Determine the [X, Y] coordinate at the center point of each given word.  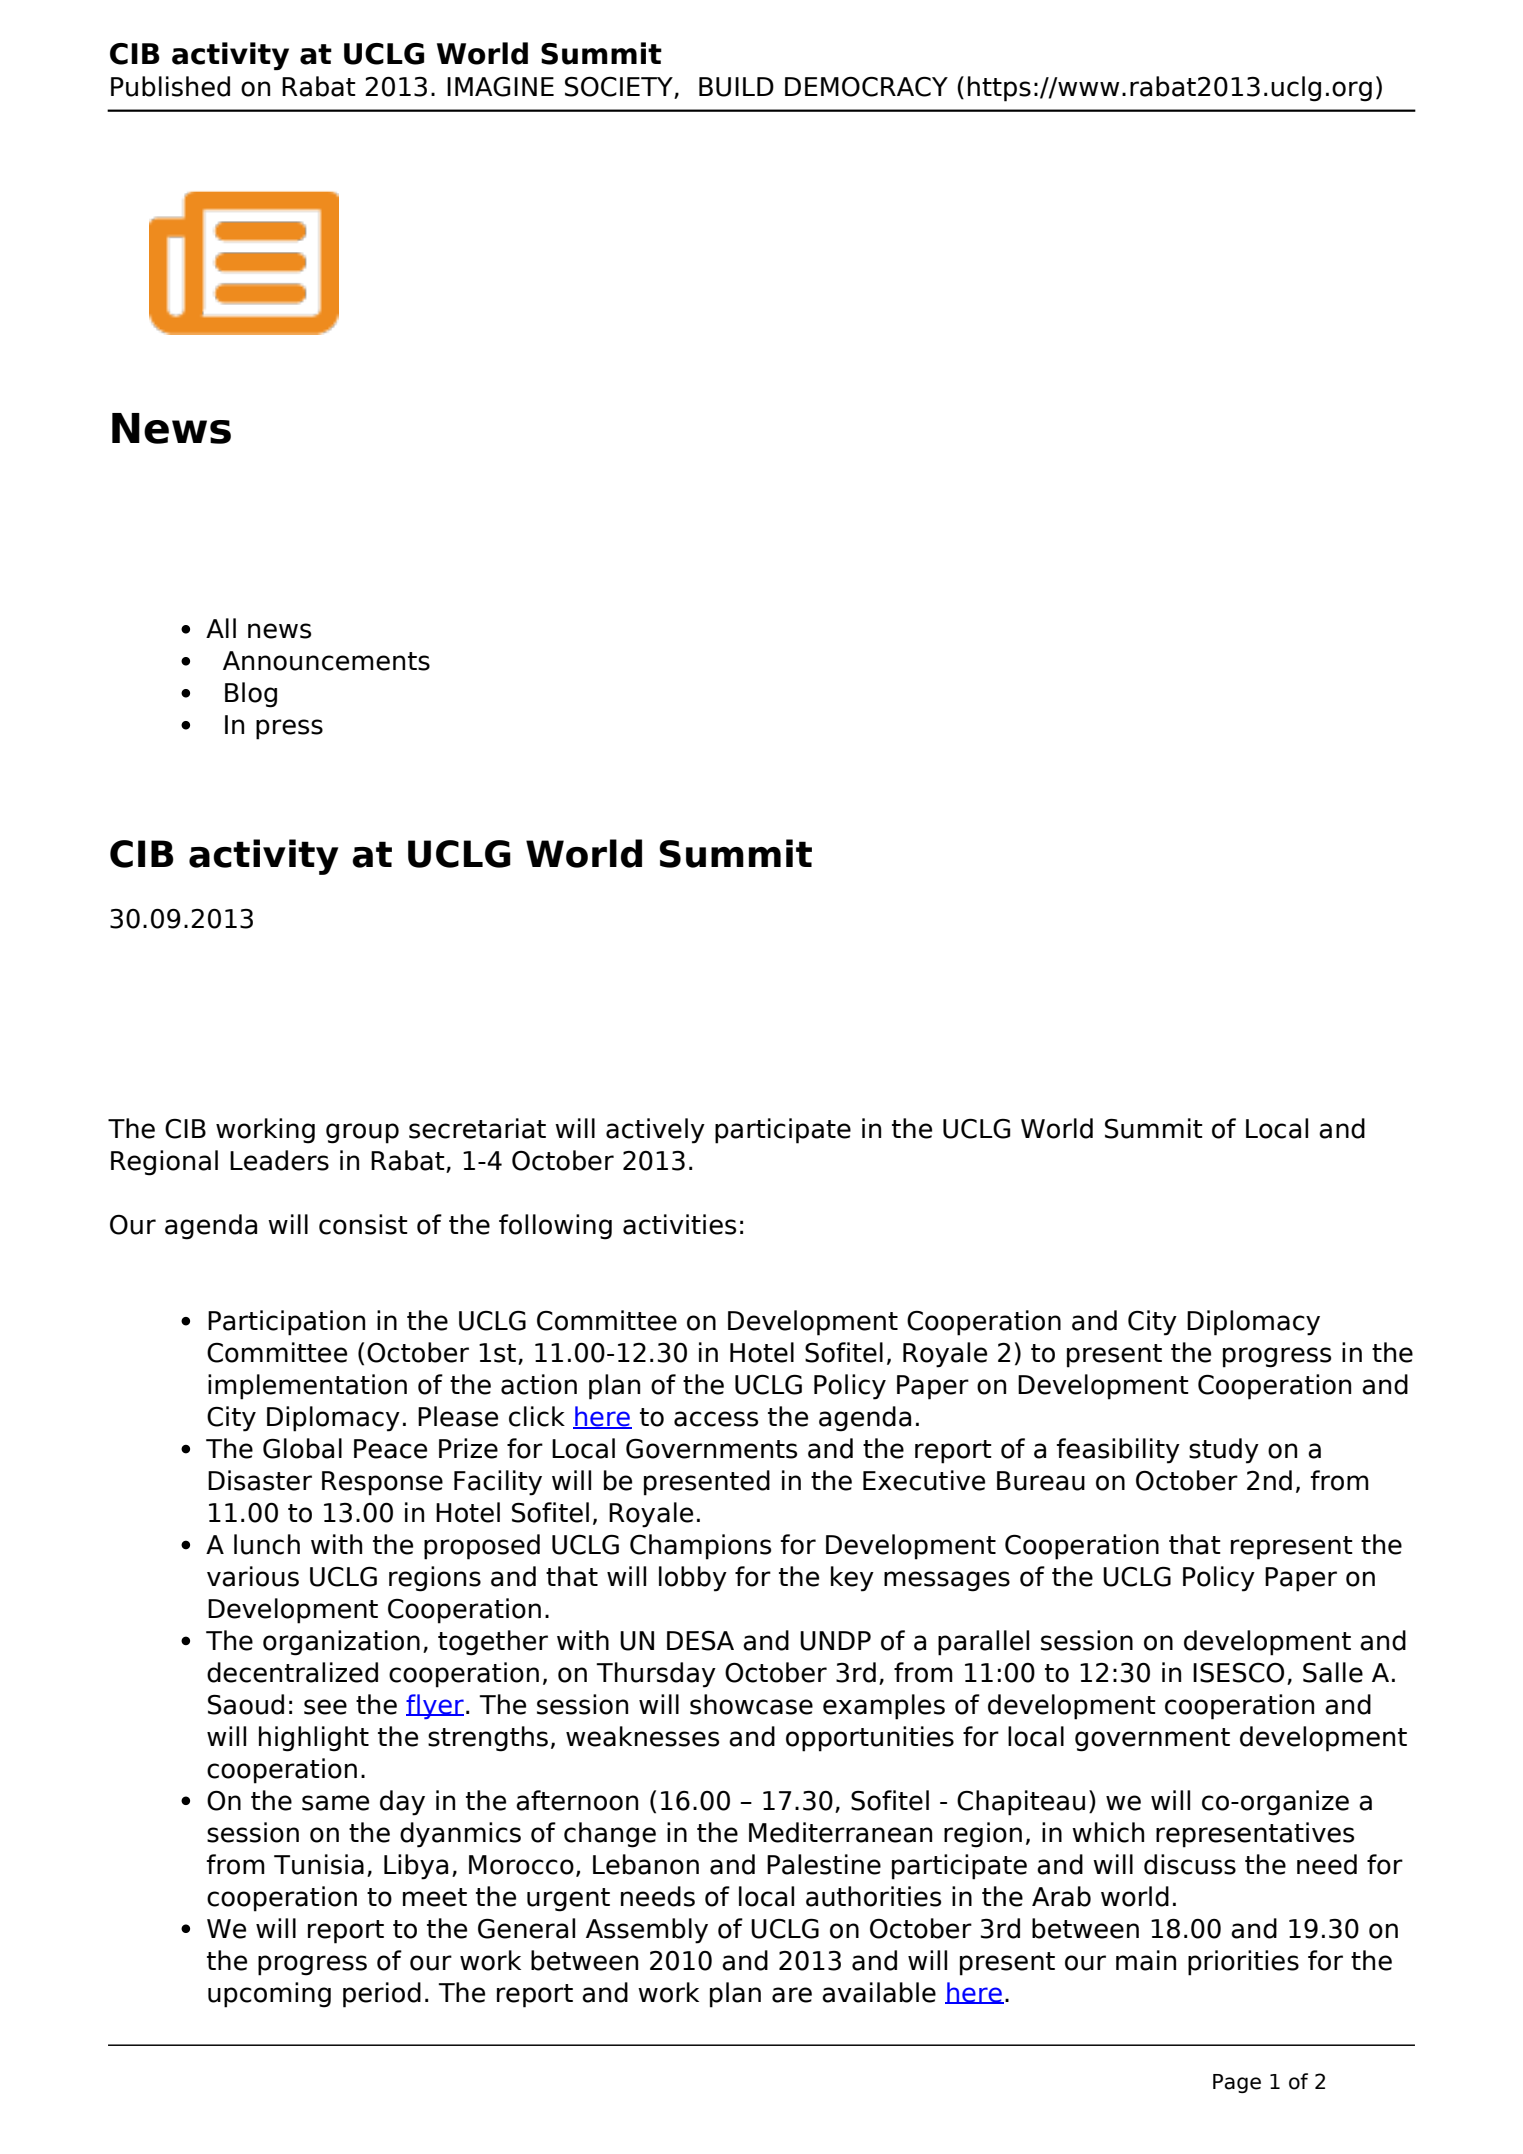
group [362, 1133]
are [792, 1995]
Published [170, 86]
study [1224, 1451]
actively [655, 1131]
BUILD [736, 87]
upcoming [269, 1995]
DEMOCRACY [866, 86]
